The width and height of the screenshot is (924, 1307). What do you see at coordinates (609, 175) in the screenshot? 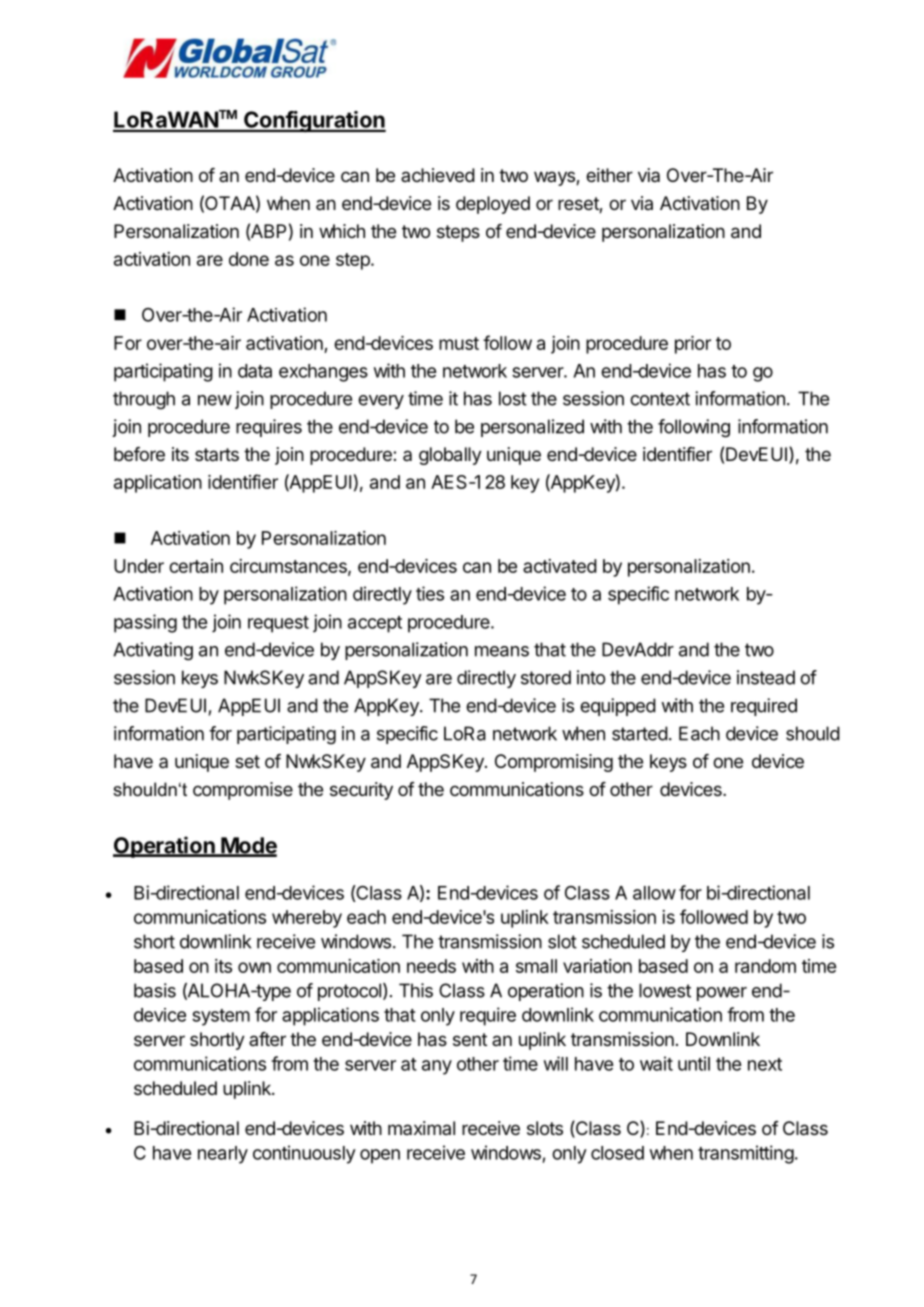
I see `either` at bounding box center [609, 175].
